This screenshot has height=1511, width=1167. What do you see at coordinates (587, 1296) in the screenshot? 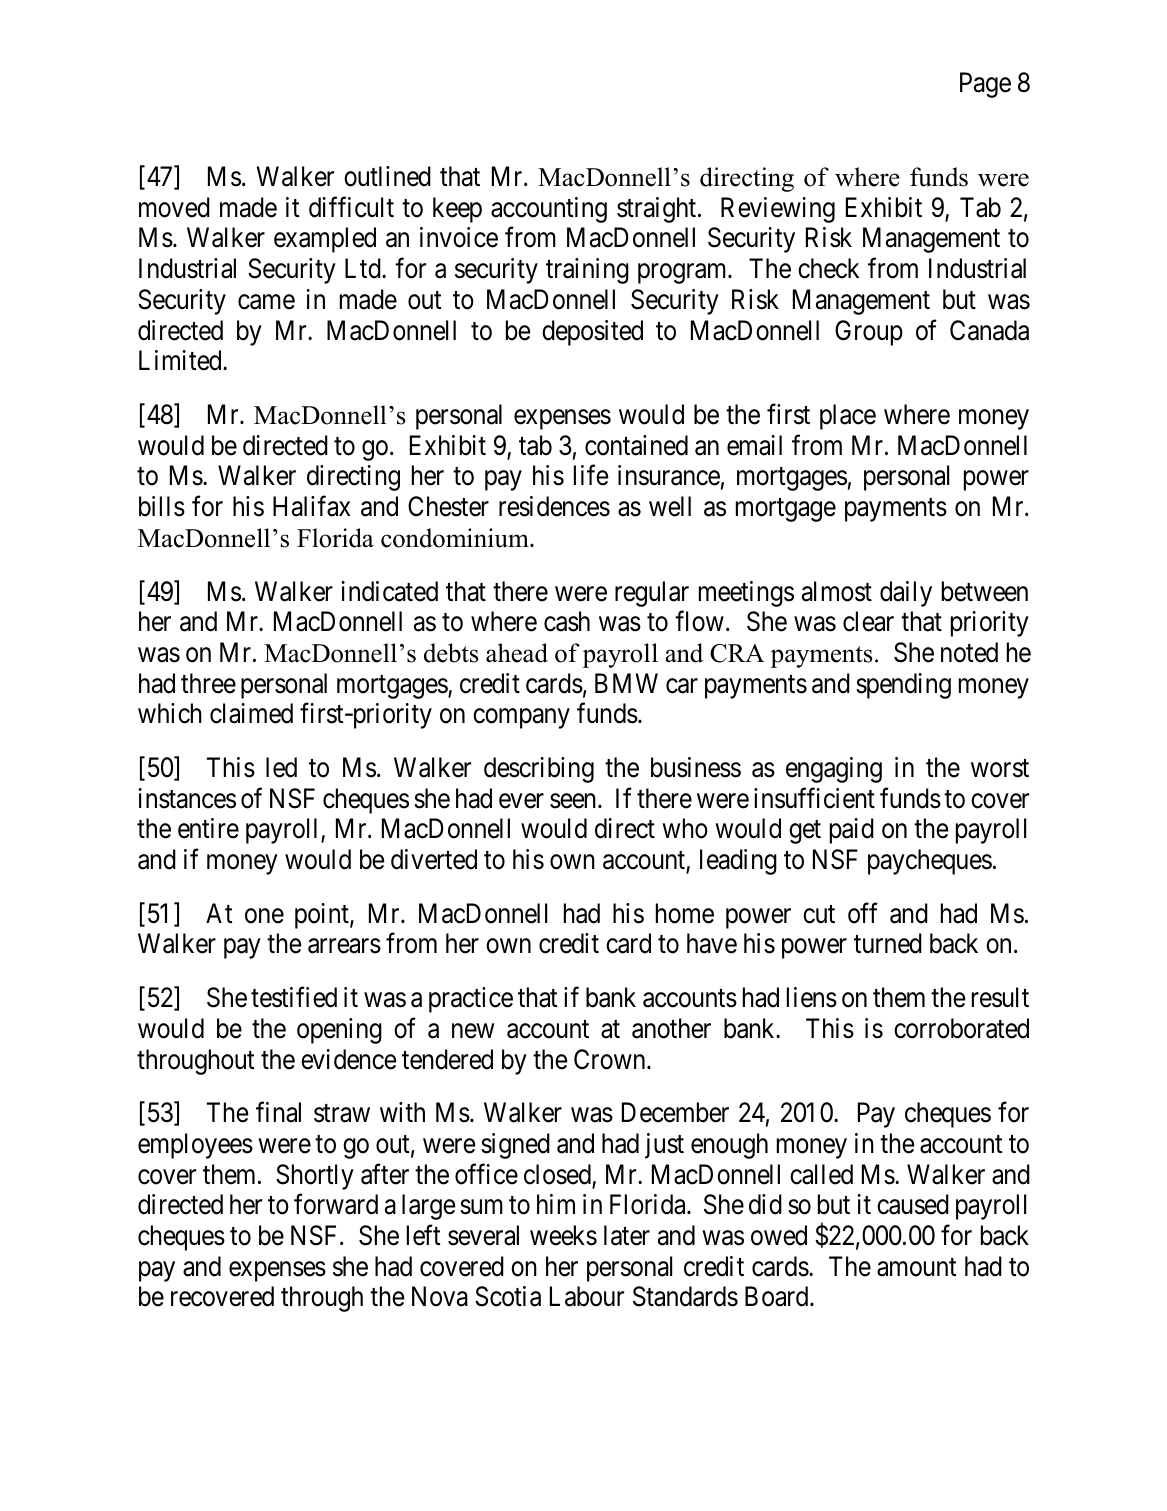
I see `Labour` at bounding box center [587, 1296].
